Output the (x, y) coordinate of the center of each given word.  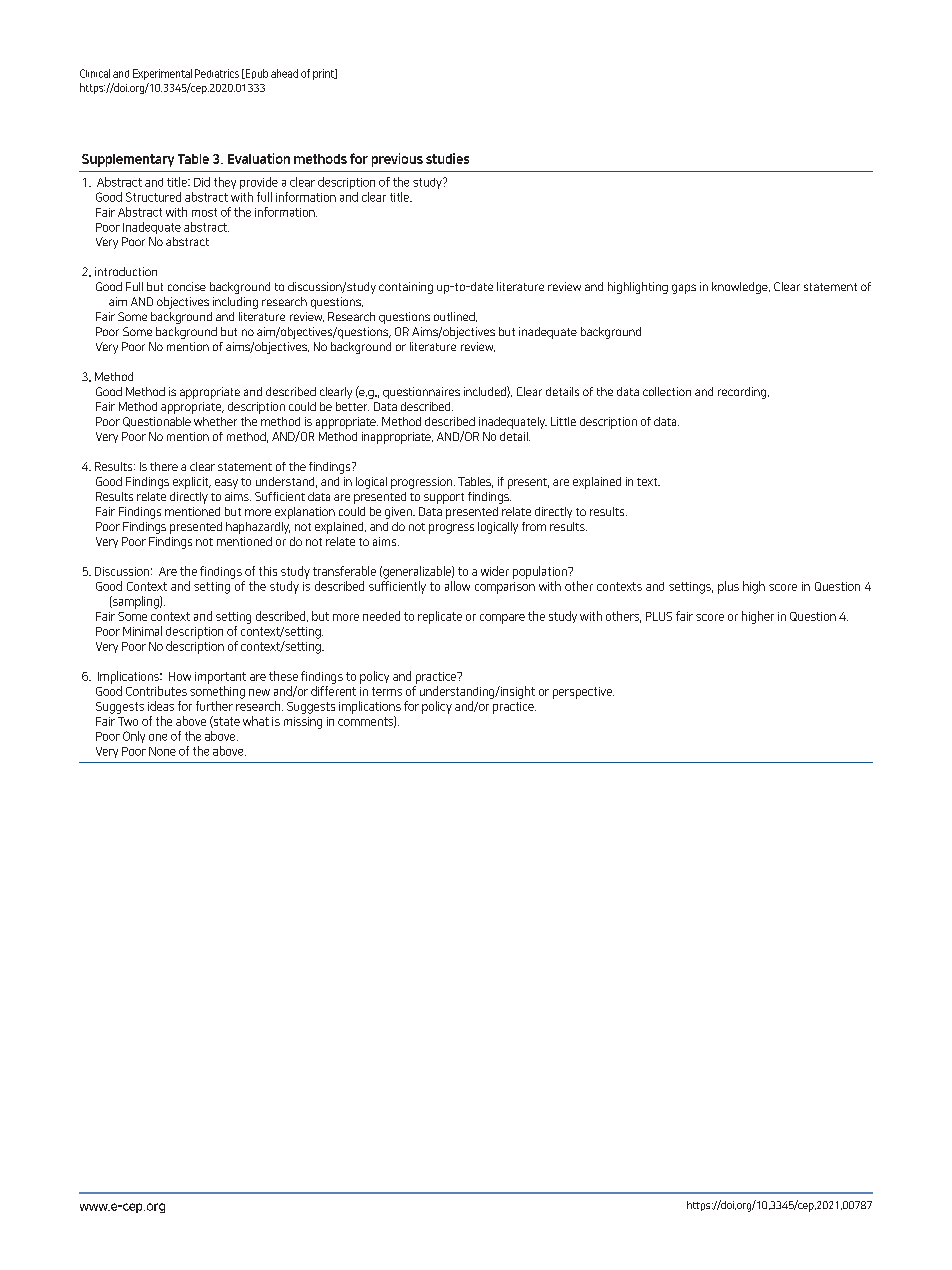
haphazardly (258, 528)
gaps (684, 289)
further (214, 706)
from (534, 526)
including (235, 303)
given (399, 513)
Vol (170, 74)
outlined (455, 317)
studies (447, 158)
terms (387, 691)
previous (397, 160)
